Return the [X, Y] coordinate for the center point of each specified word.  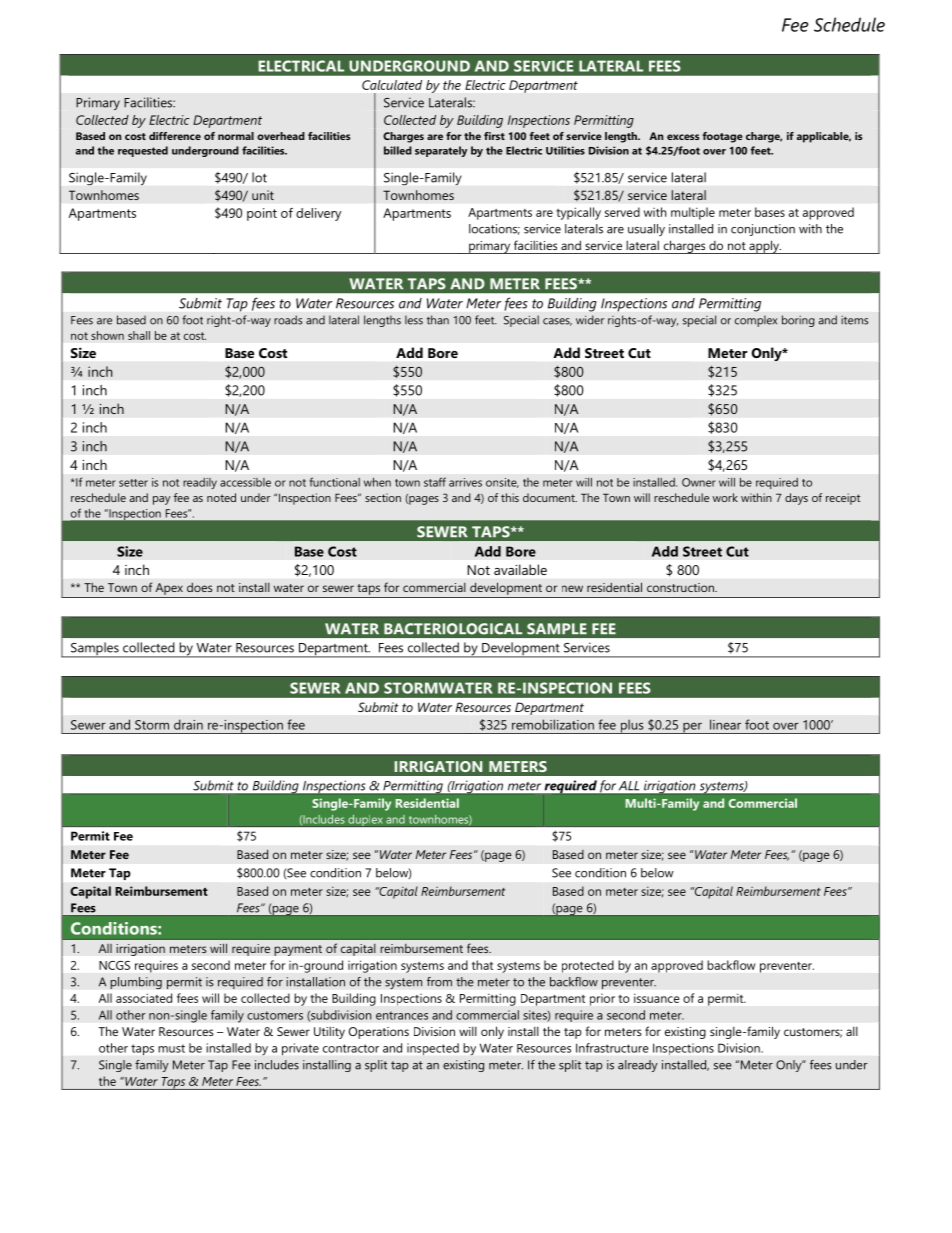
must [171, 1048]
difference [175, 136]
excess [683, 137]
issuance [657, 998]
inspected [433, 1049]
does [200, 587]
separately [441, 151]
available [520, 569]
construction [681, 587]
